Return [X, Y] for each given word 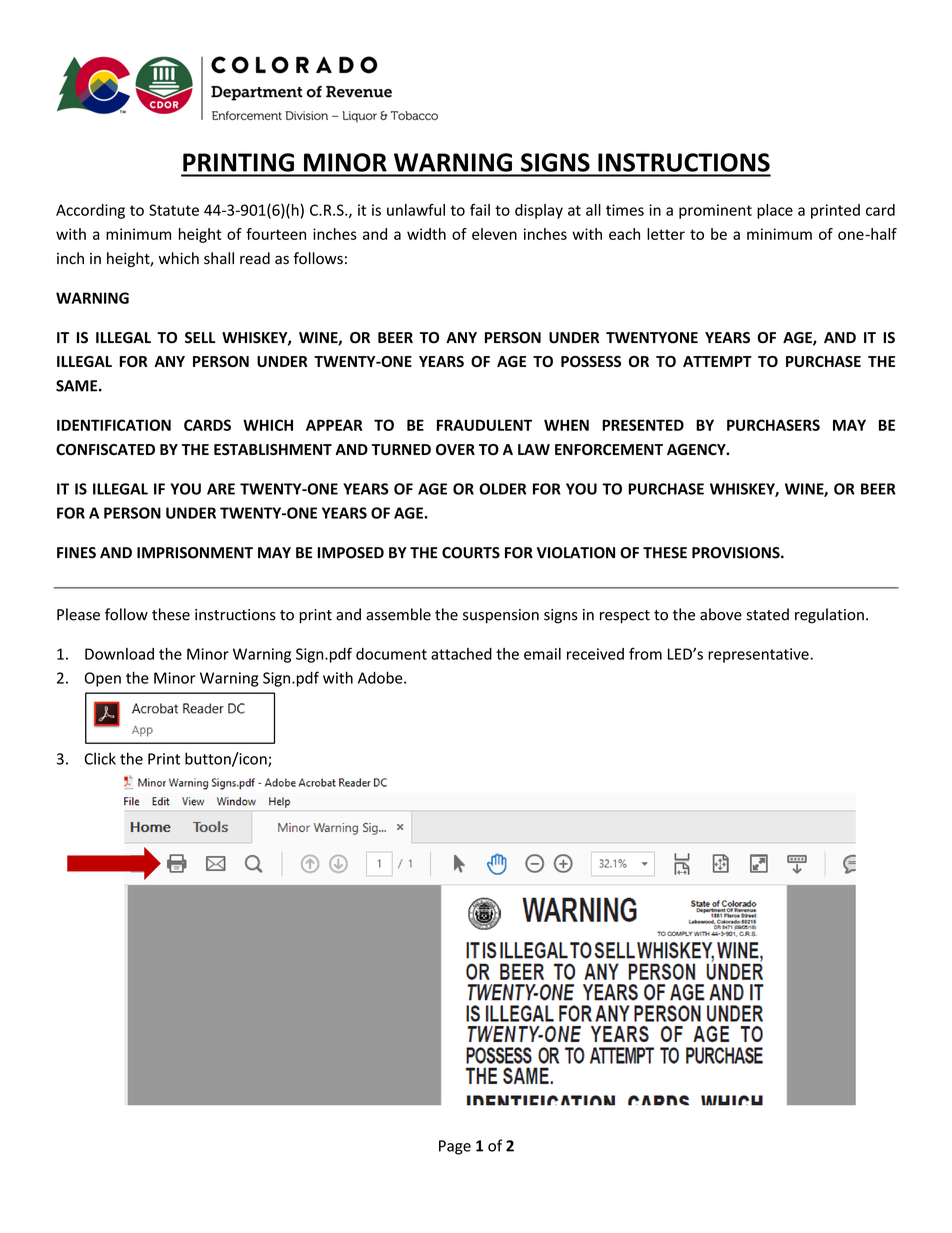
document [391, 654]
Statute [174, 210]
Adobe [381, 677]
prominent [715, 211]
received [595, 654]
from [645, 653]
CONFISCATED [105, 449]
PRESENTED [643, 425]
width [426, 234]
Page [455, 1147]
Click [100, 758]
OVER [455, 449]
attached [461, 654]
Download [119, 654]
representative [759, 655]
